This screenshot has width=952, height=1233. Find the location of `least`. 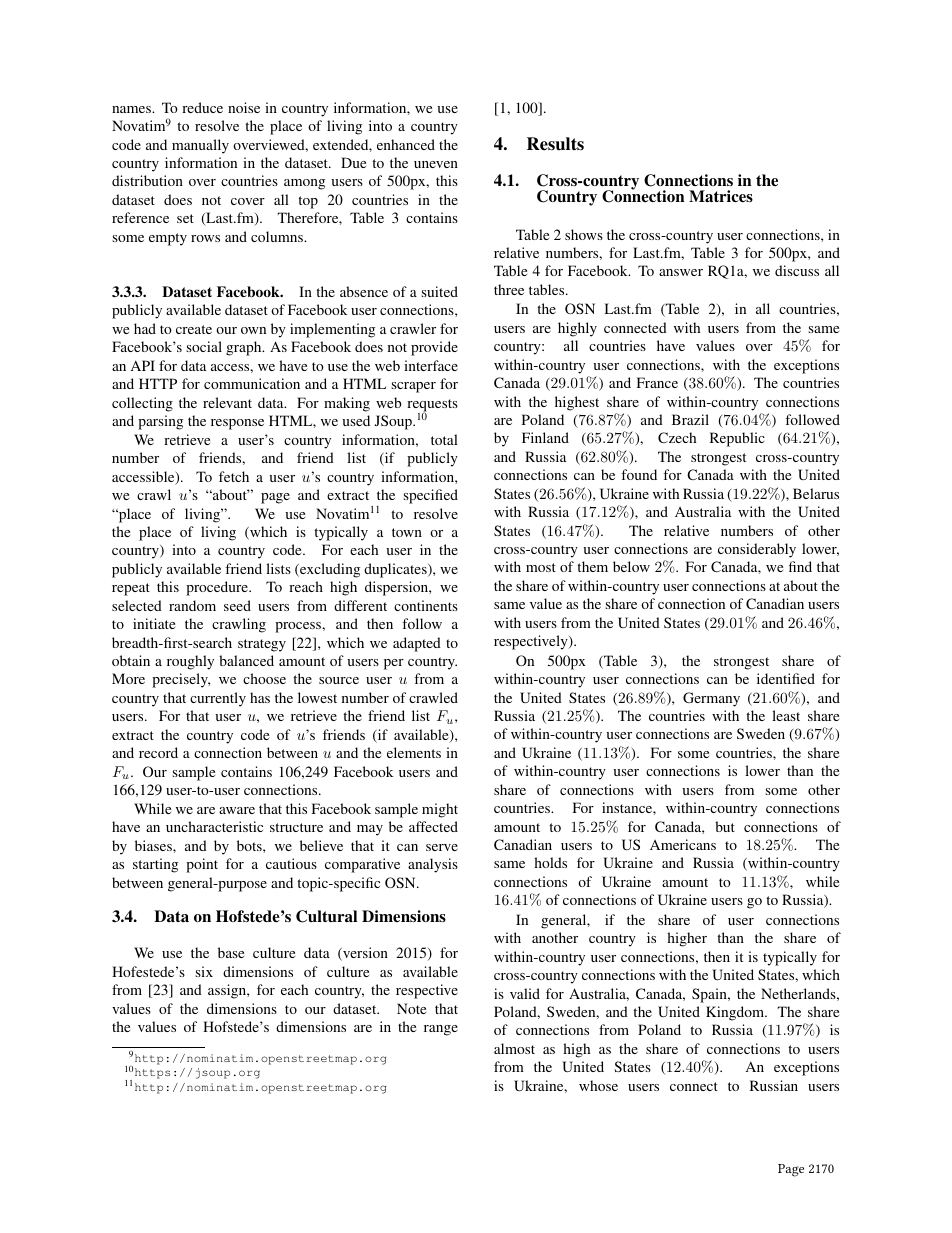

least is located at coordinates (786, 715).
